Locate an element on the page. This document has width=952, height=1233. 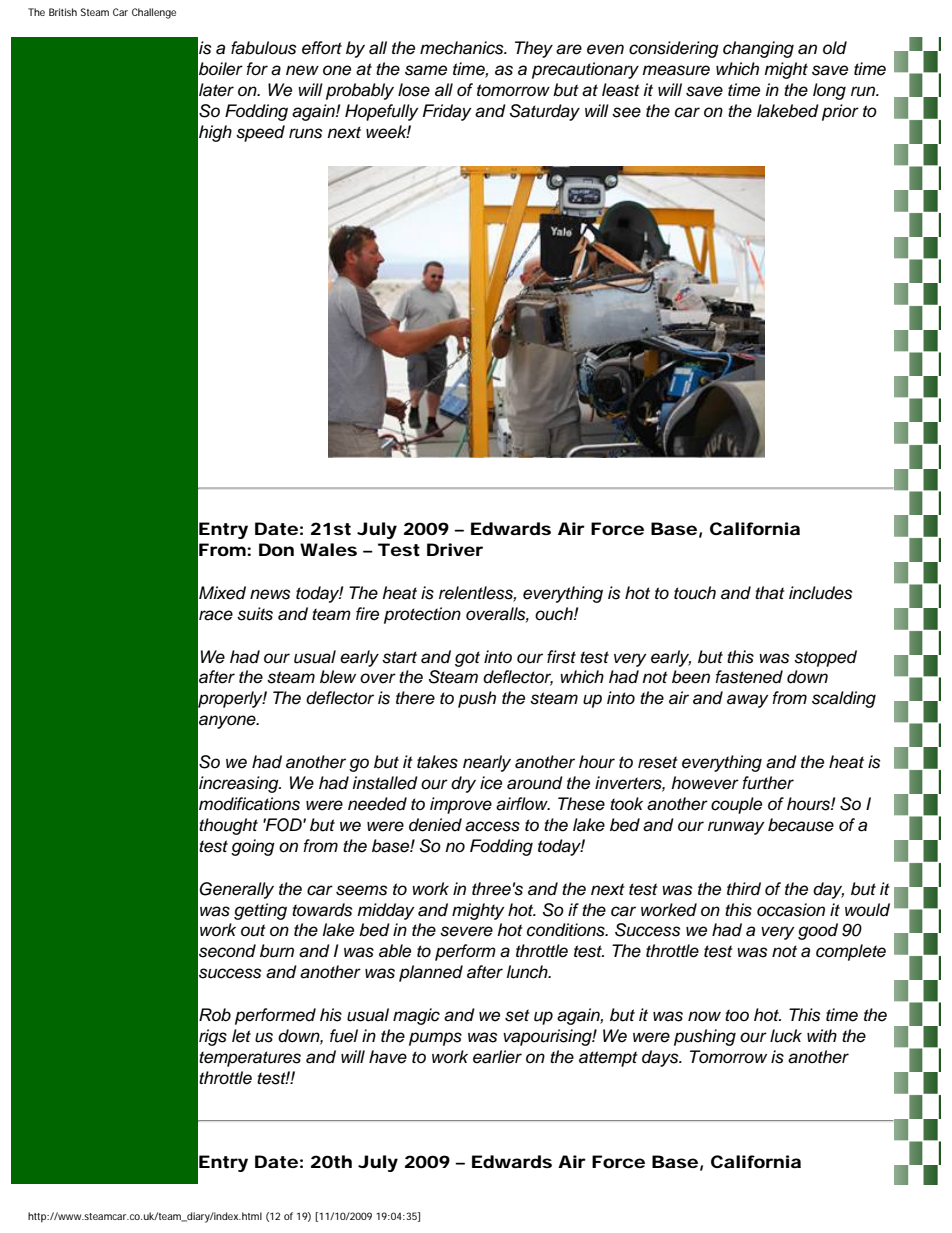
speed is located at coordinates (260, 133).
